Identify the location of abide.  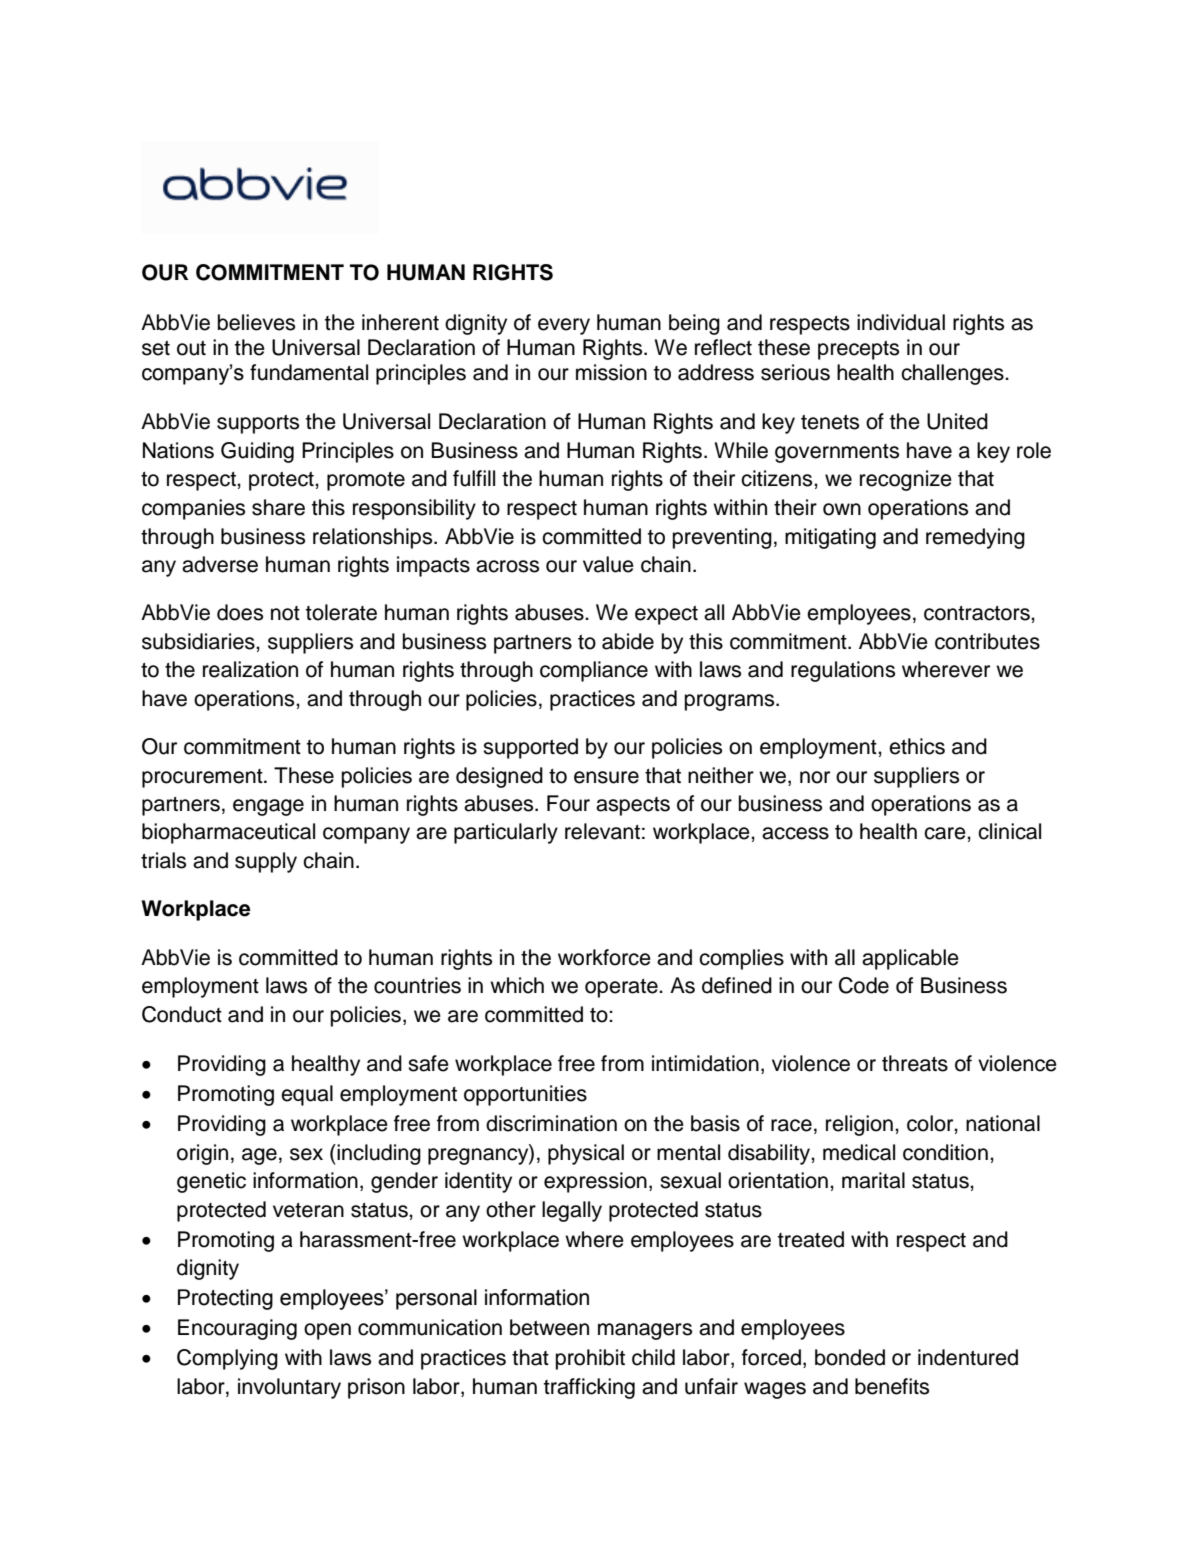
(628, 641).
